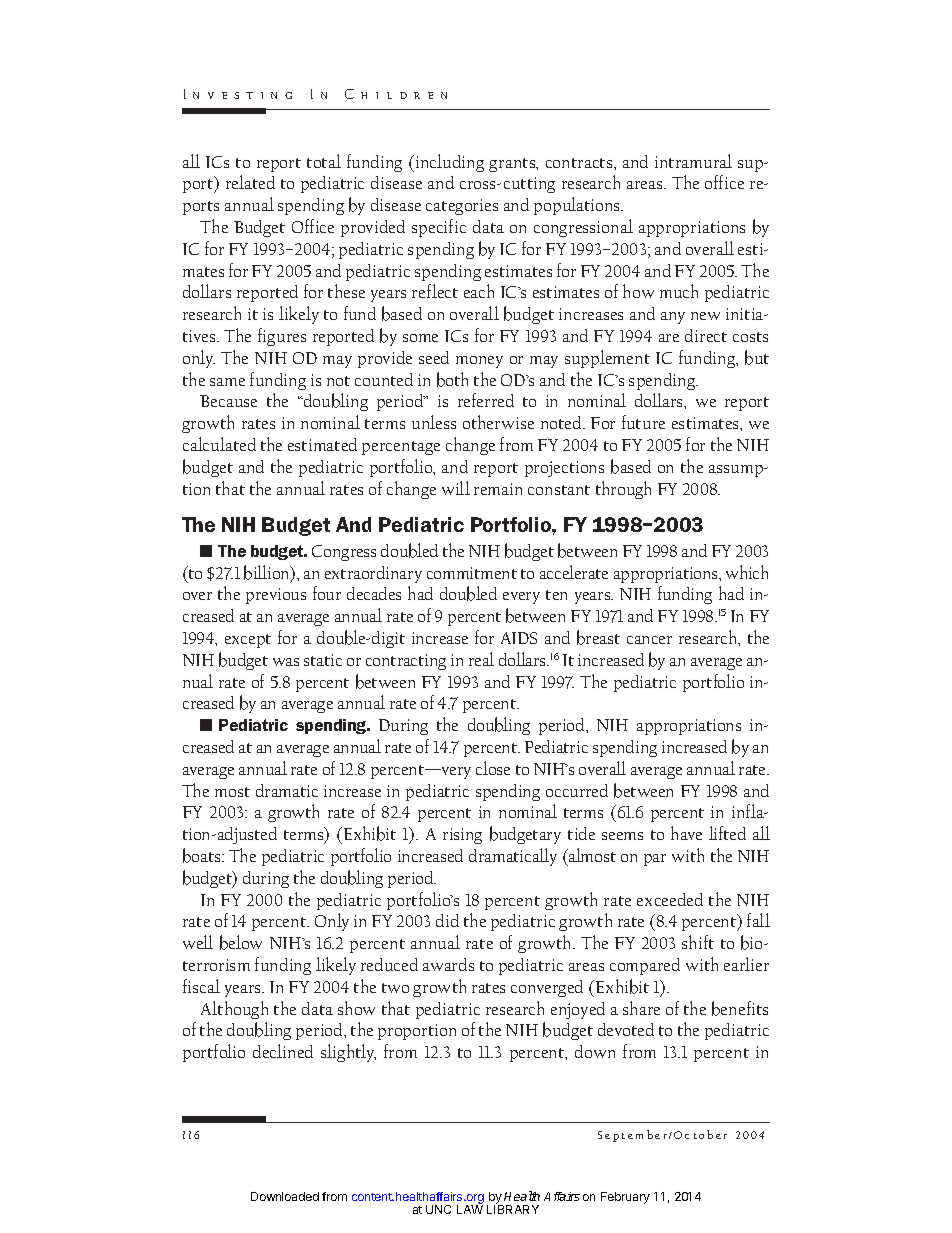  What do you see at coordinates (324, 161) in the screenshot?
I see `total` at bounding box center [324, 161].
